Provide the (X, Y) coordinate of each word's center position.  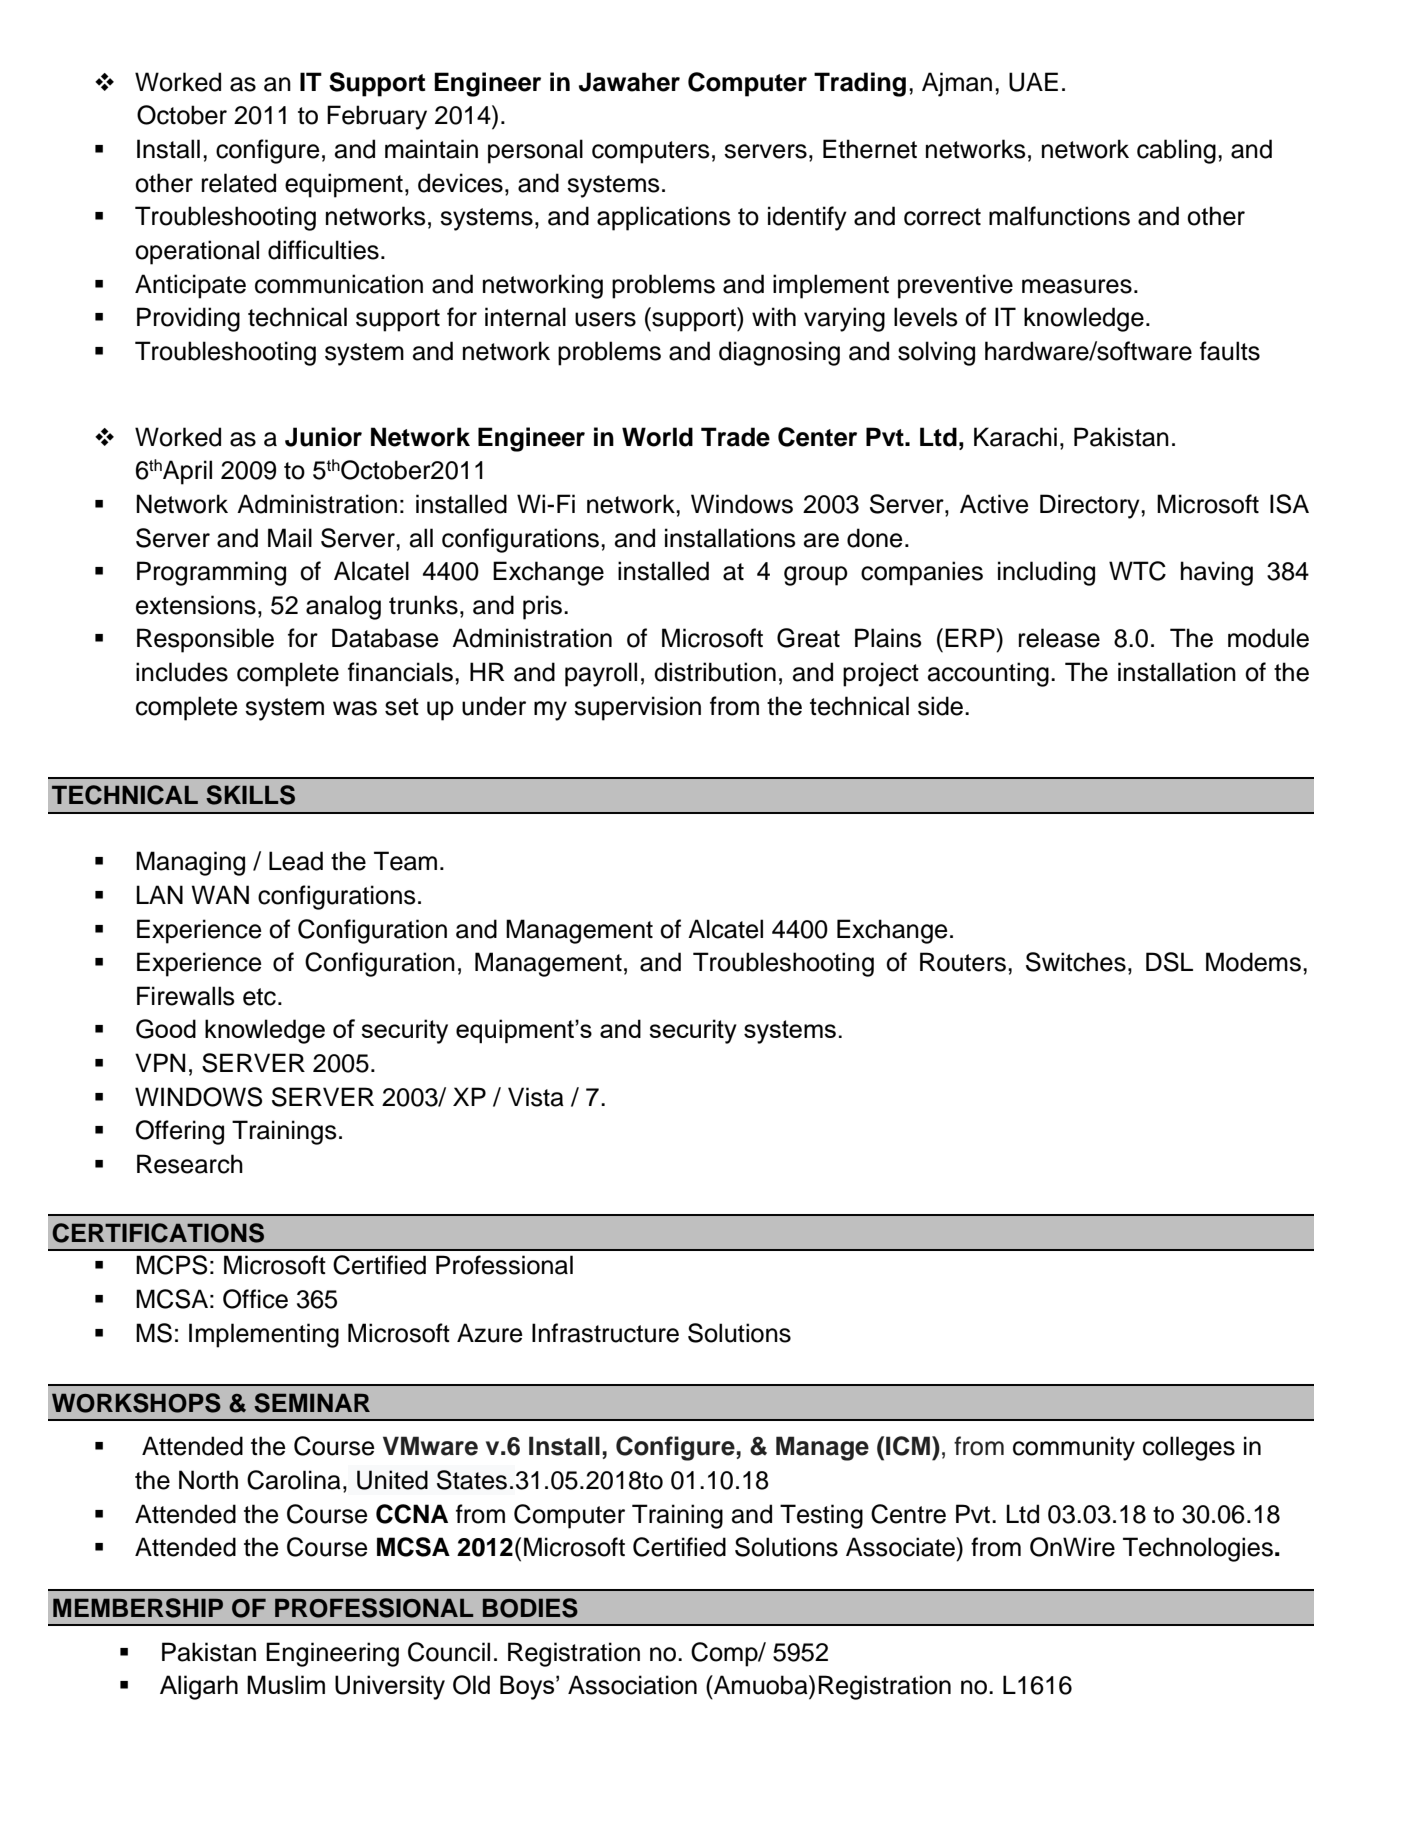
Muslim (286, 1684)
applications (664, 218)
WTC (1137, 571)
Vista (536, 1097)
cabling (1176, 151)
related (239, 183)
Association (632, 1685)
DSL (1169, 962)
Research (190, 1164)
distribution (715, 672)
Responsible (205, 640)
